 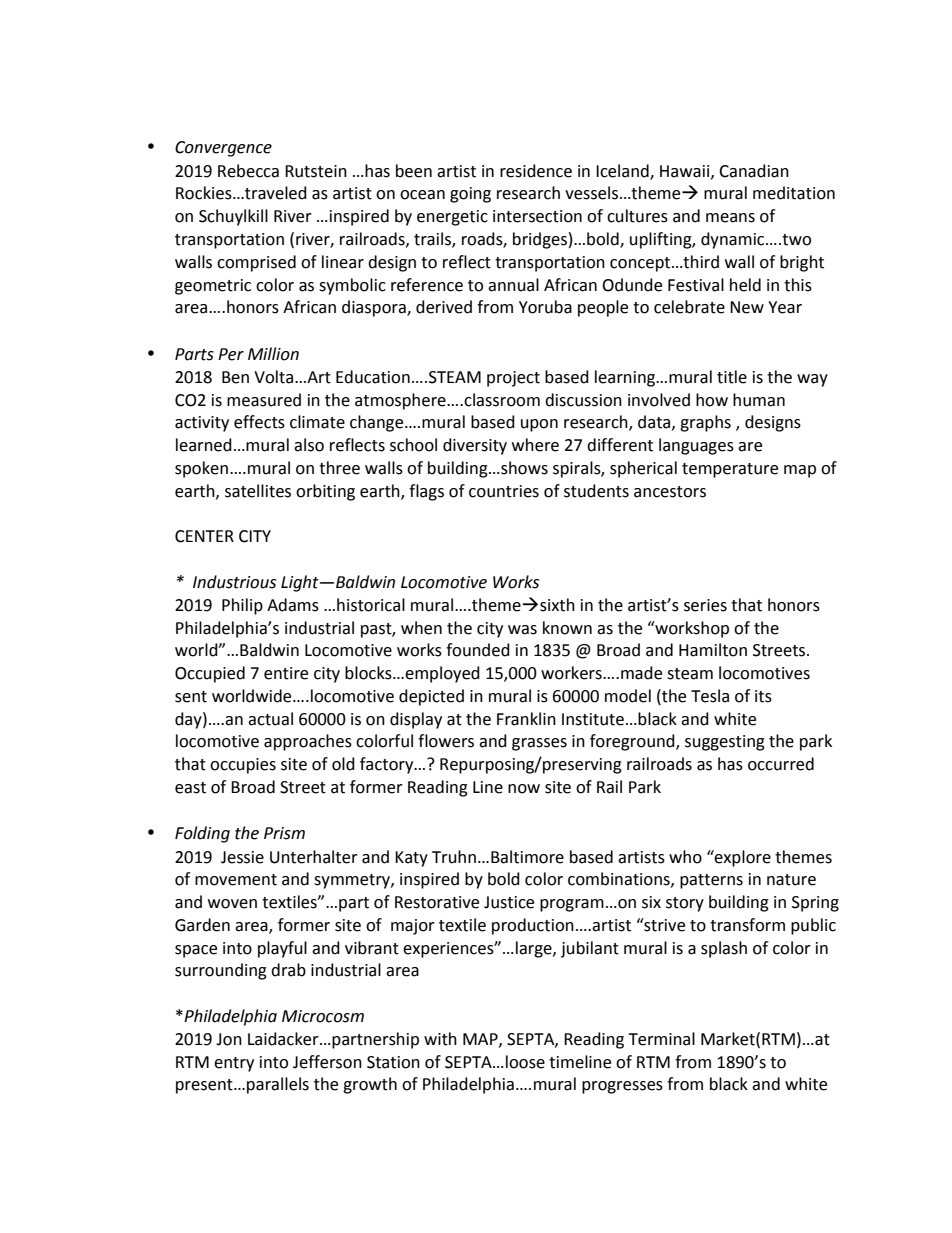 I want to click on with, so click(x=440, y=1039).
